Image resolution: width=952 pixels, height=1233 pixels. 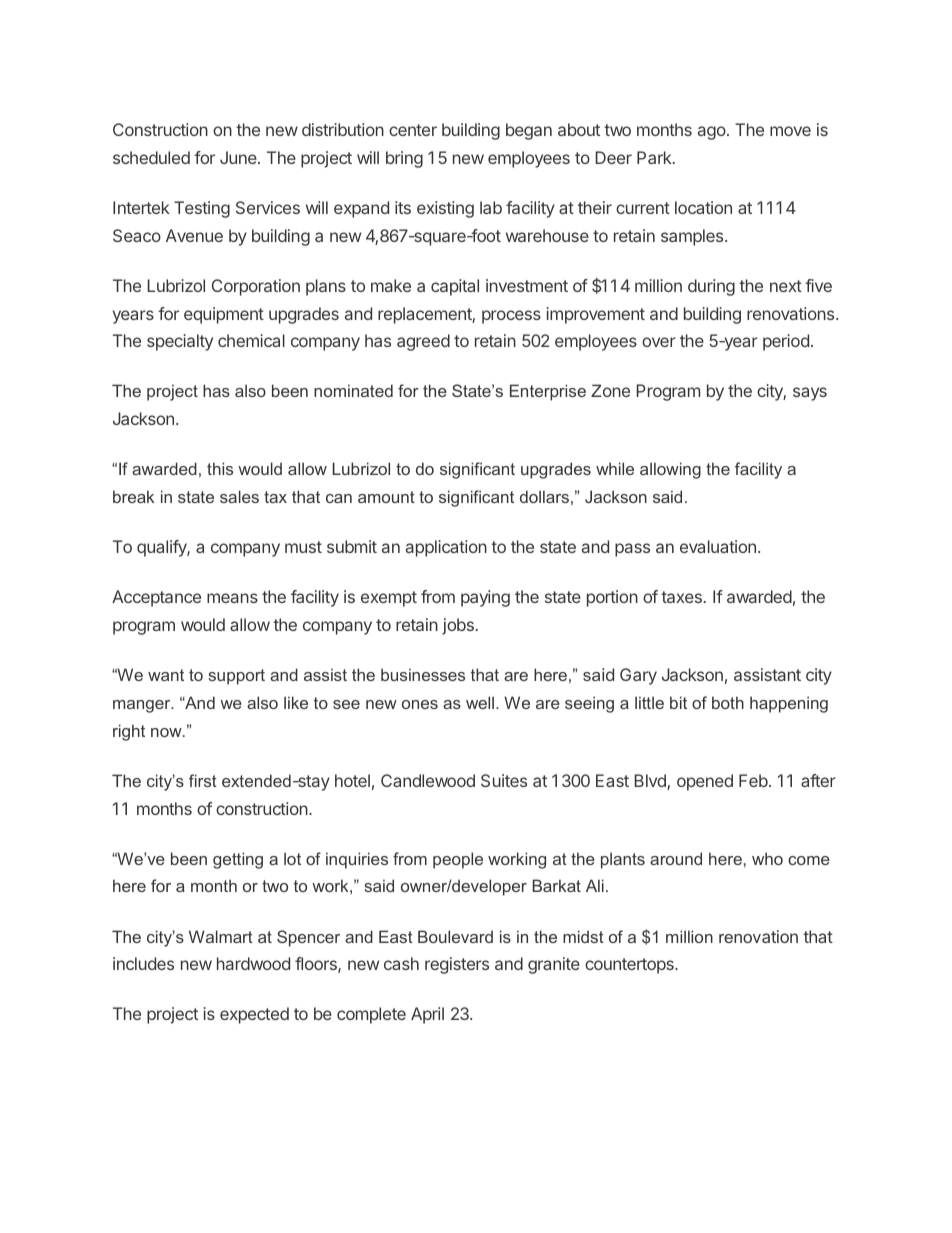 What do you see at coordinates (786, 342) in the screenshot?
I see `period` at bounding box center [786, 342].
